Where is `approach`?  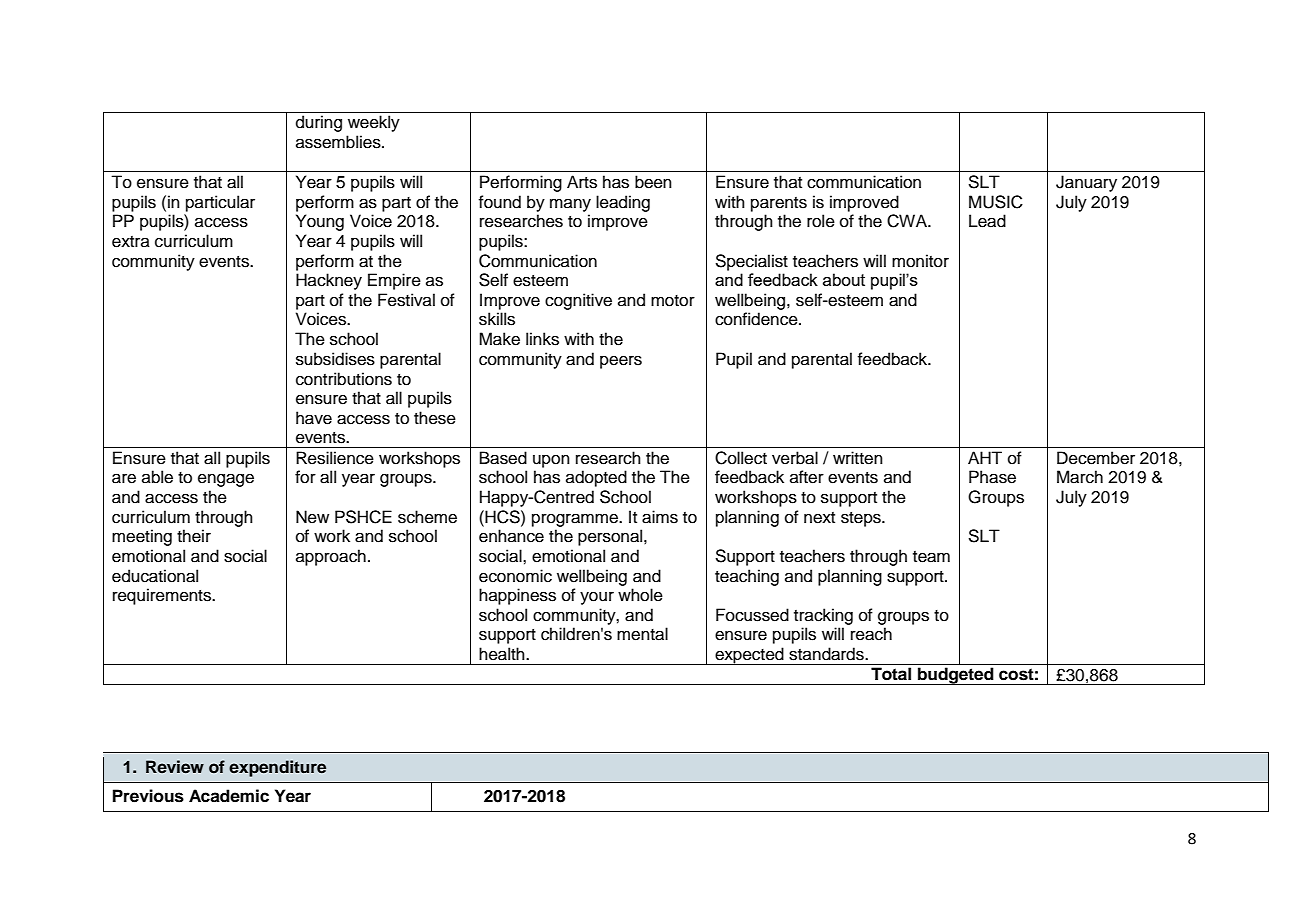 approach is located at coordinates (331, 557).
